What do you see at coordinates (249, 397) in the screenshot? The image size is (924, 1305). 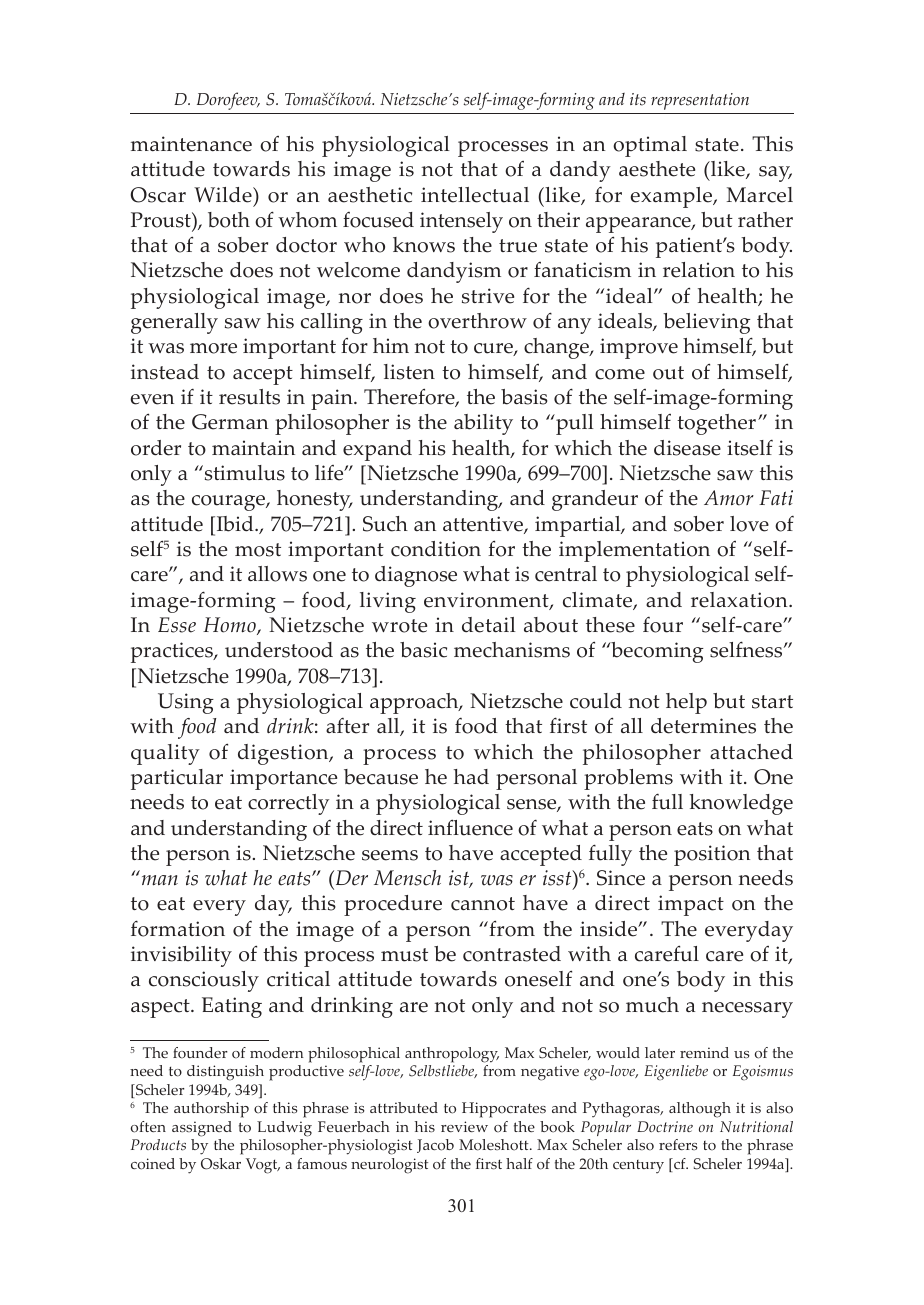 I see `results` at bounding box center [249, 397].
